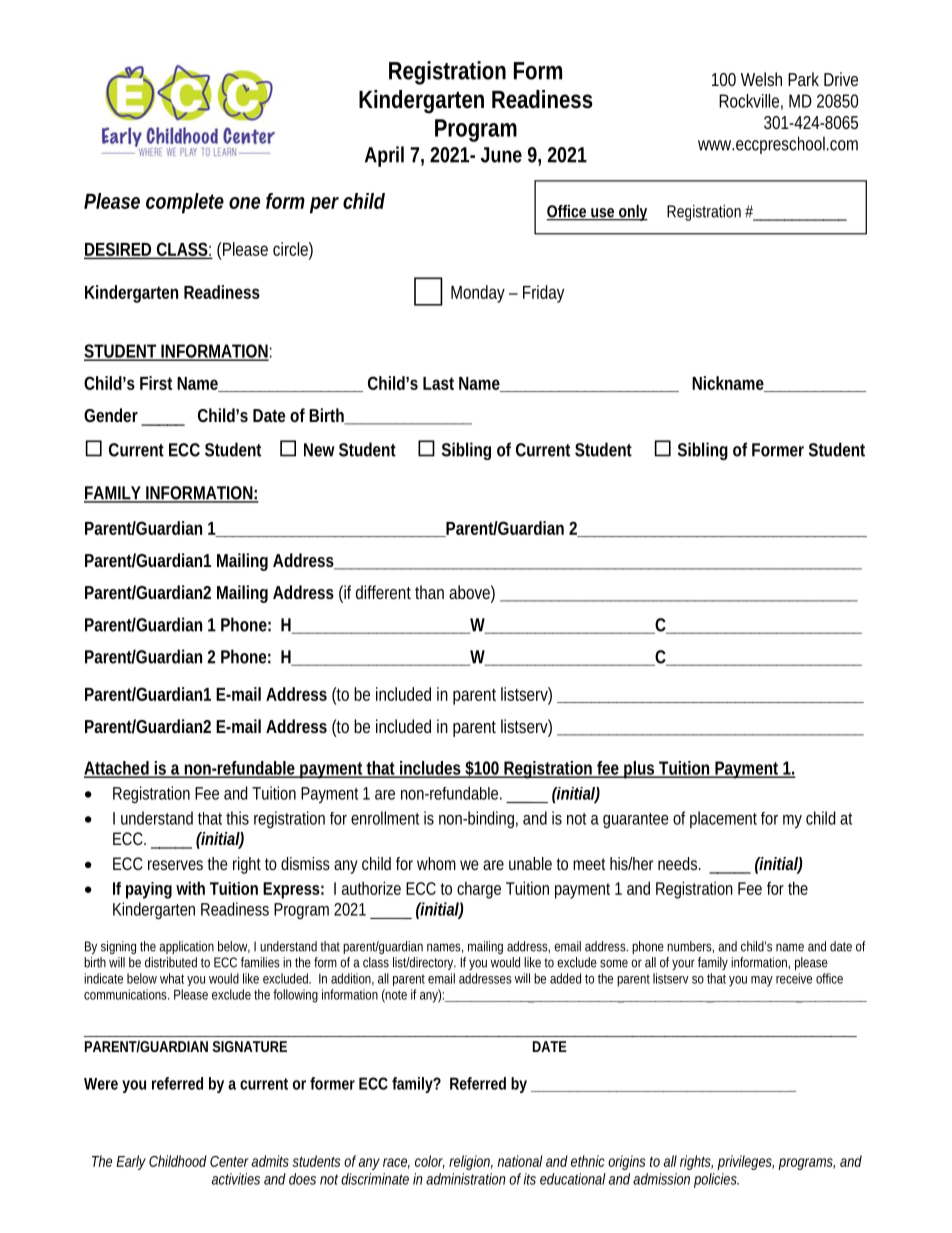  Describe the element at coordinates (761, 79) in the screenshot. I see `Welsh` at that location.
